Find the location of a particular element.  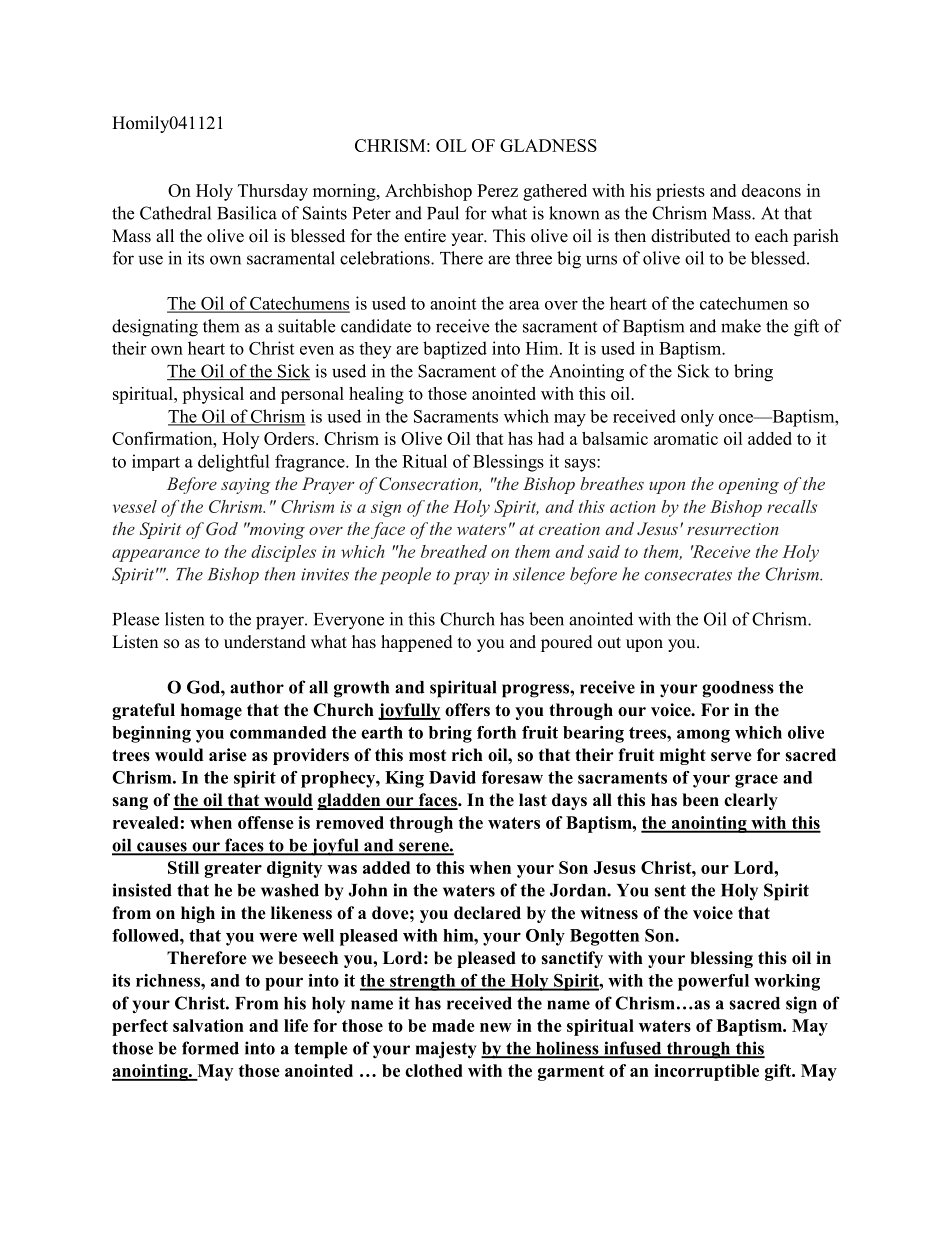

formed is located at coordinates (210, 1048).
